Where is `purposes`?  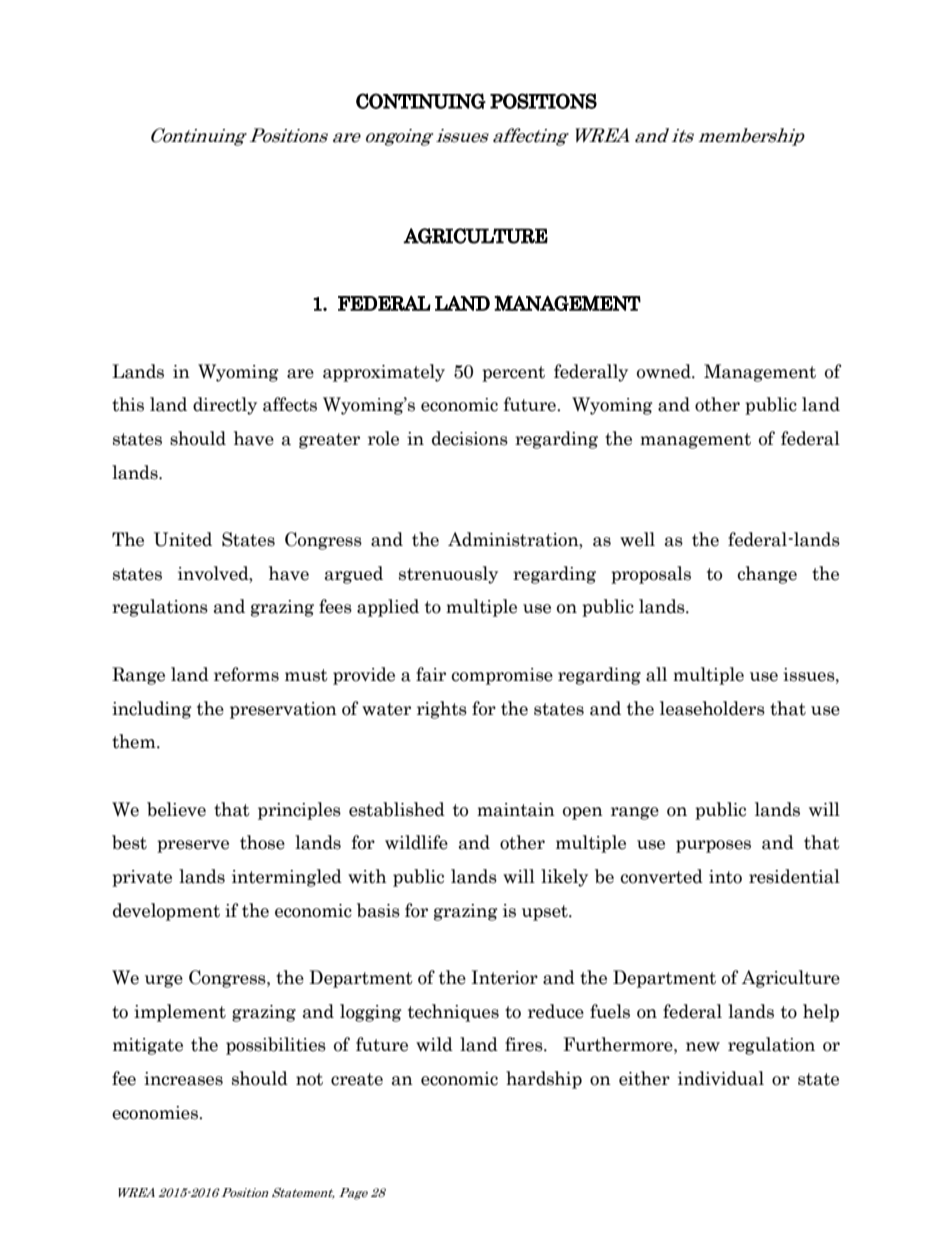 purposes is located at coordinates (713, 846).
